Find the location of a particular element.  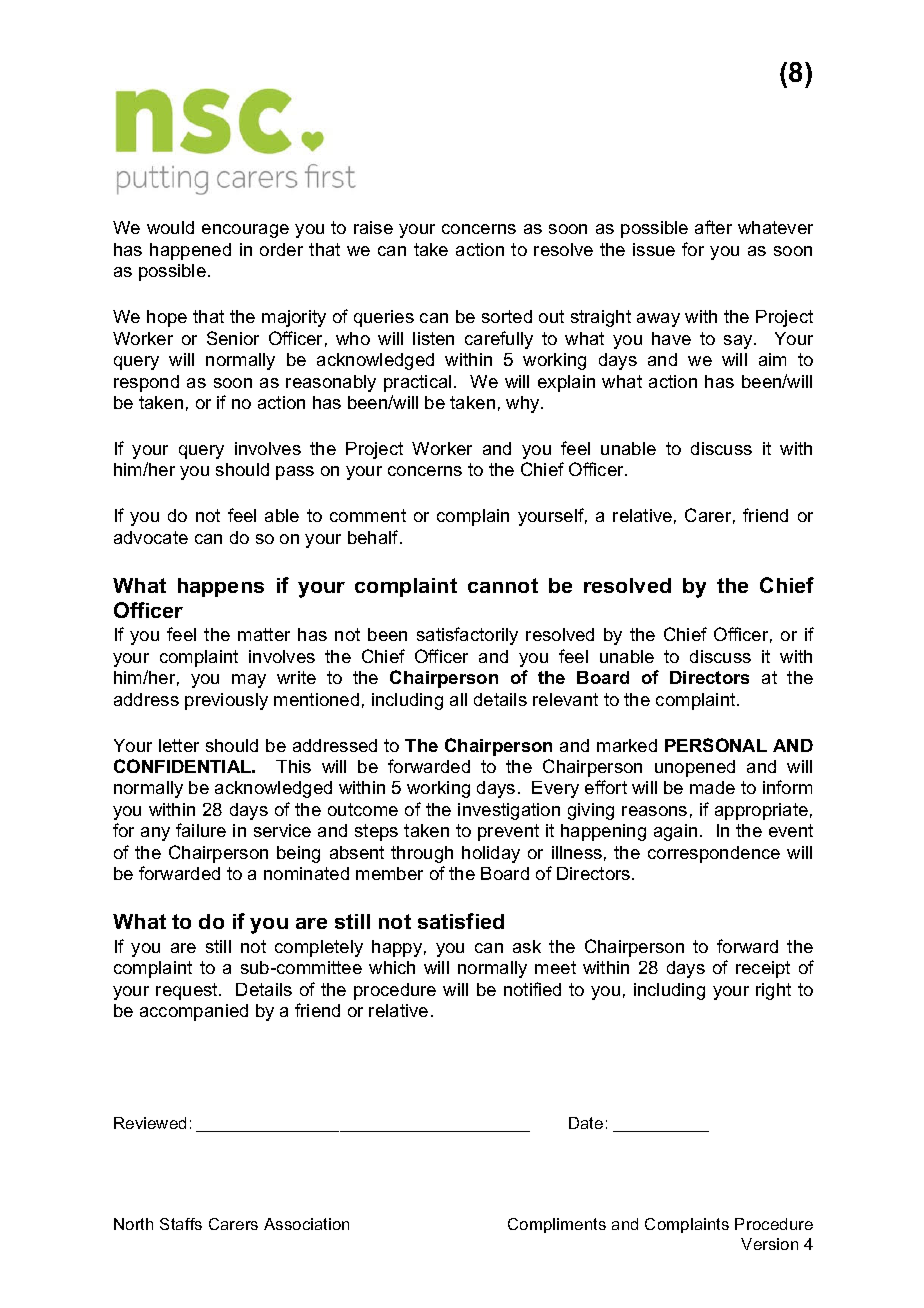

investigation is located at coordinates (509, 811).
